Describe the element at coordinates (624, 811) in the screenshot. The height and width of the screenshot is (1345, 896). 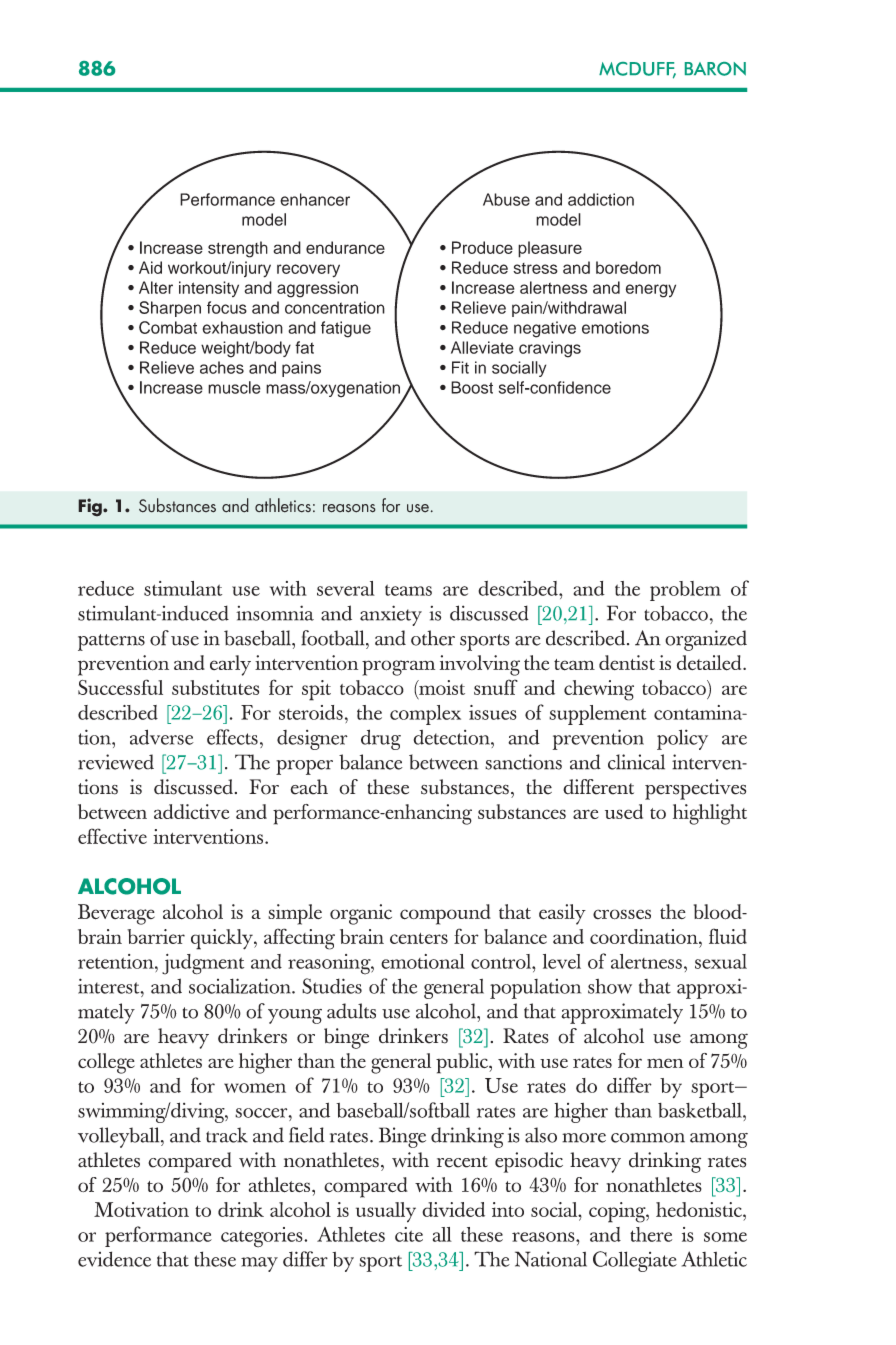
I see `used` at that location.
